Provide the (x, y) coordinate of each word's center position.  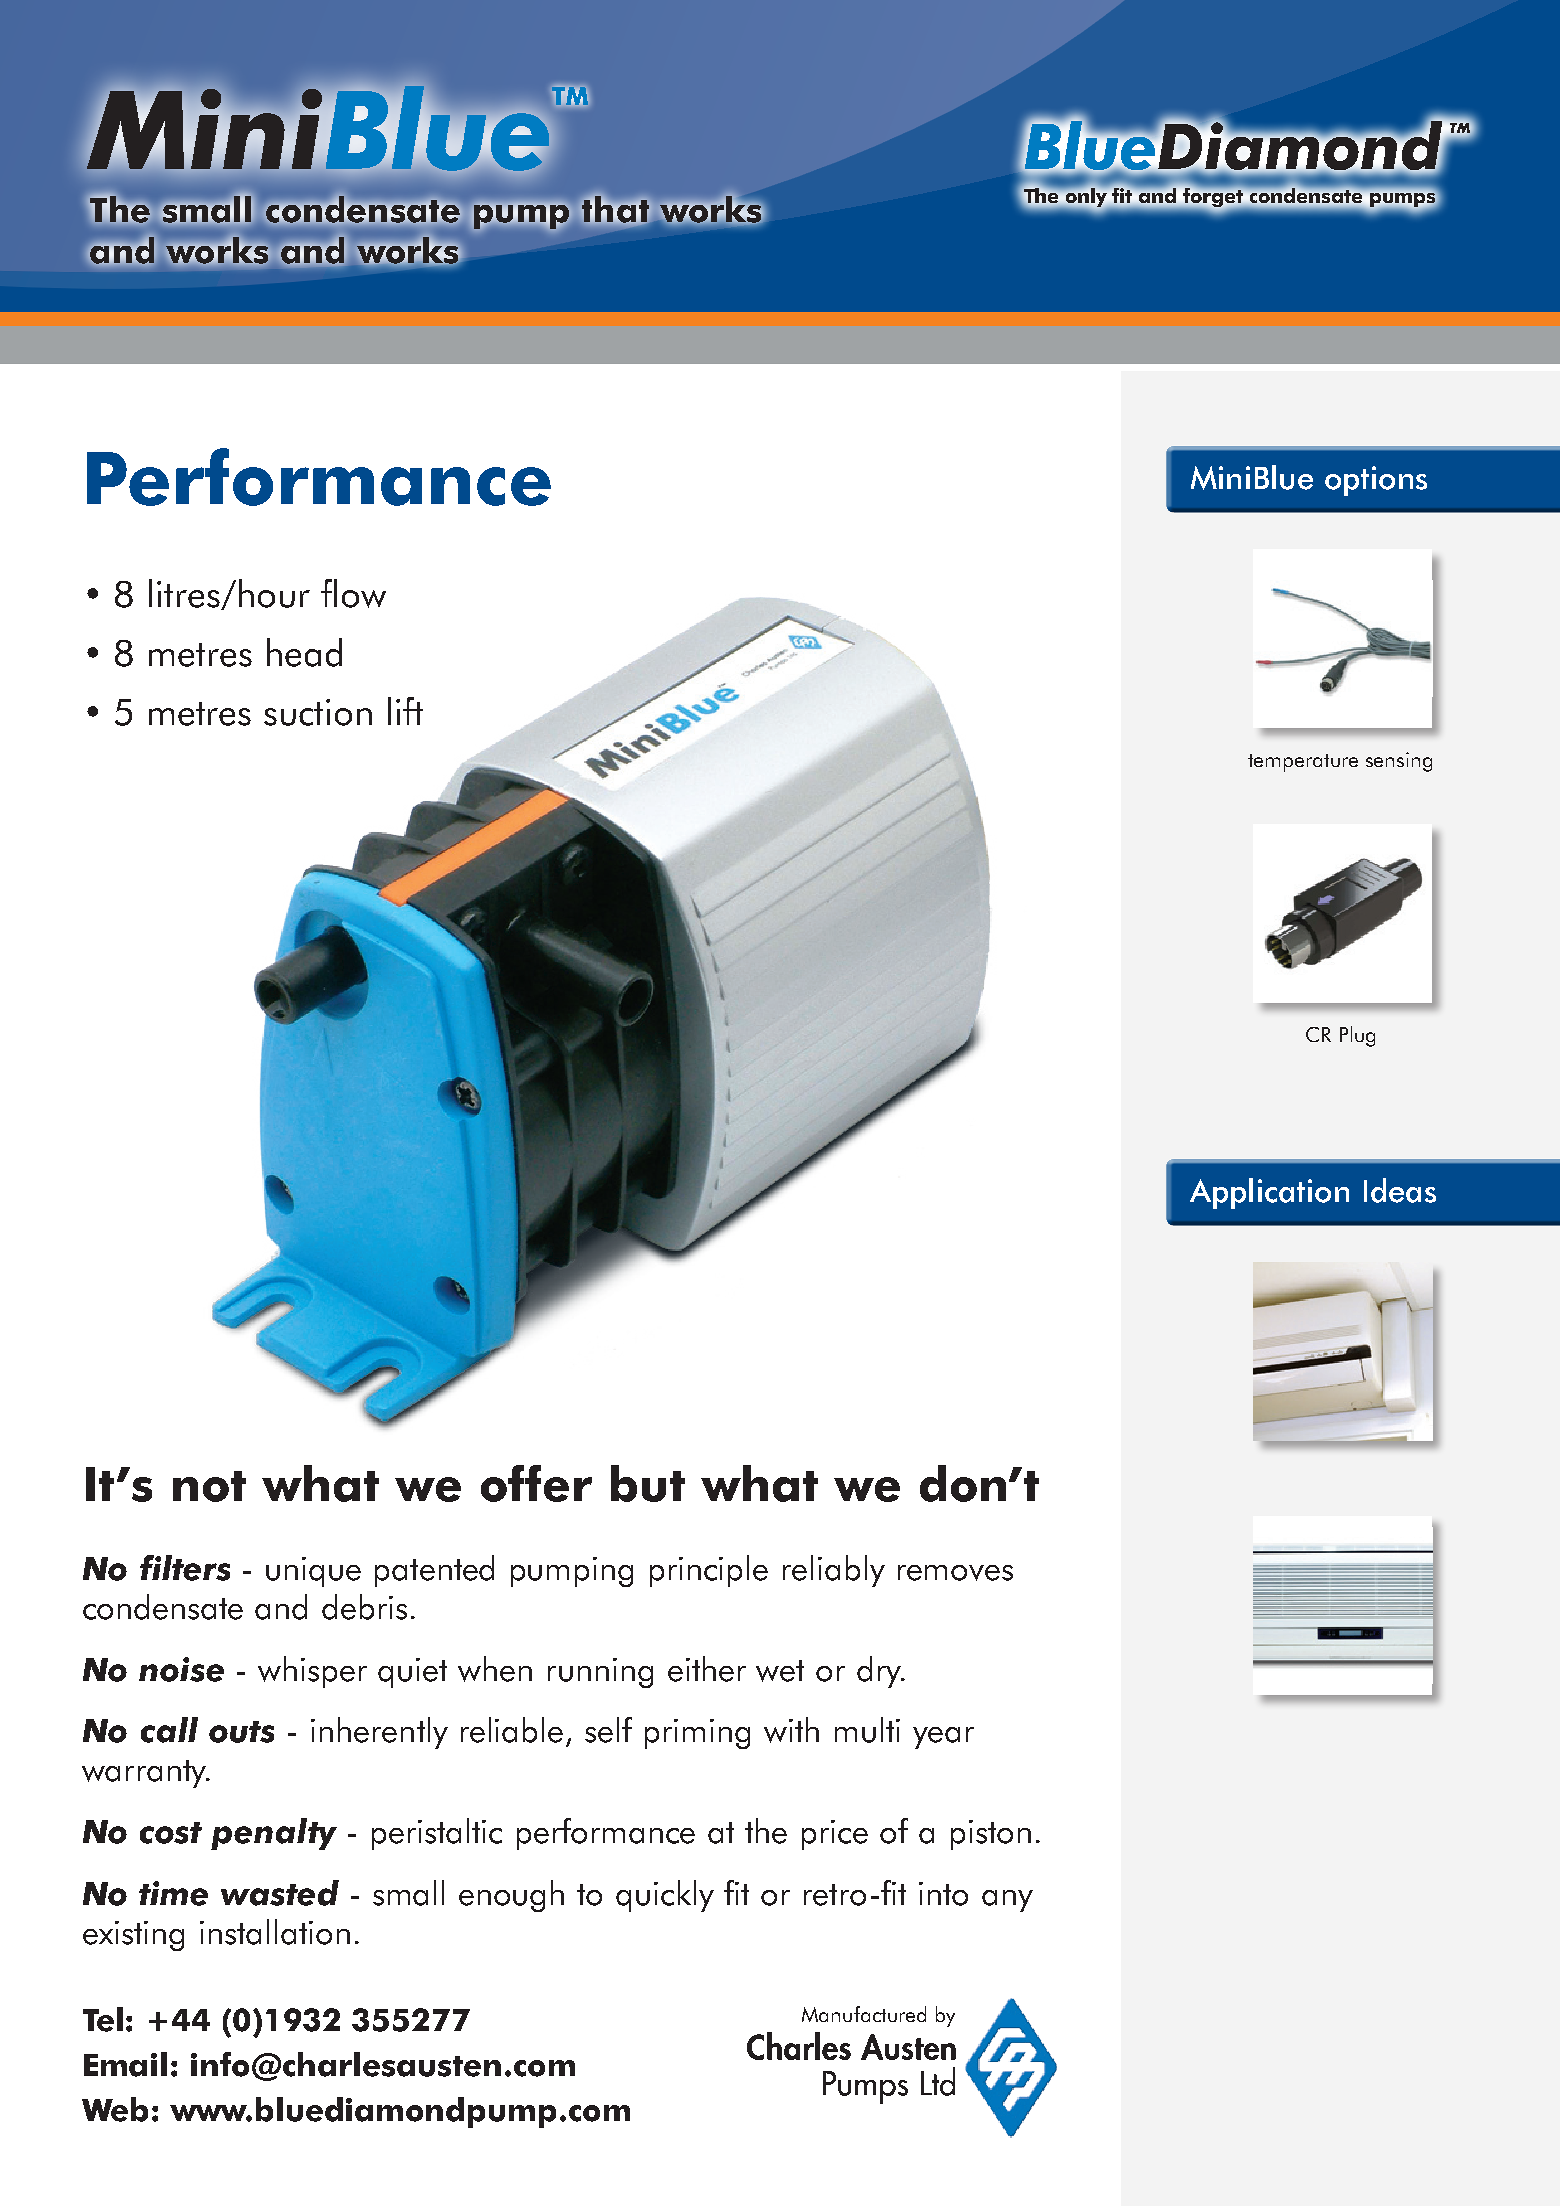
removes (955, 1573)
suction (318, 712)
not (209, 1486)
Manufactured (864, 2014)
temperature (1303, 763)
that (616, 209)
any (1007, 1901)
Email (125, 2064)
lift (405, 711)
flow (353, 593)
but (648, 1483)
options (1376, 481)
